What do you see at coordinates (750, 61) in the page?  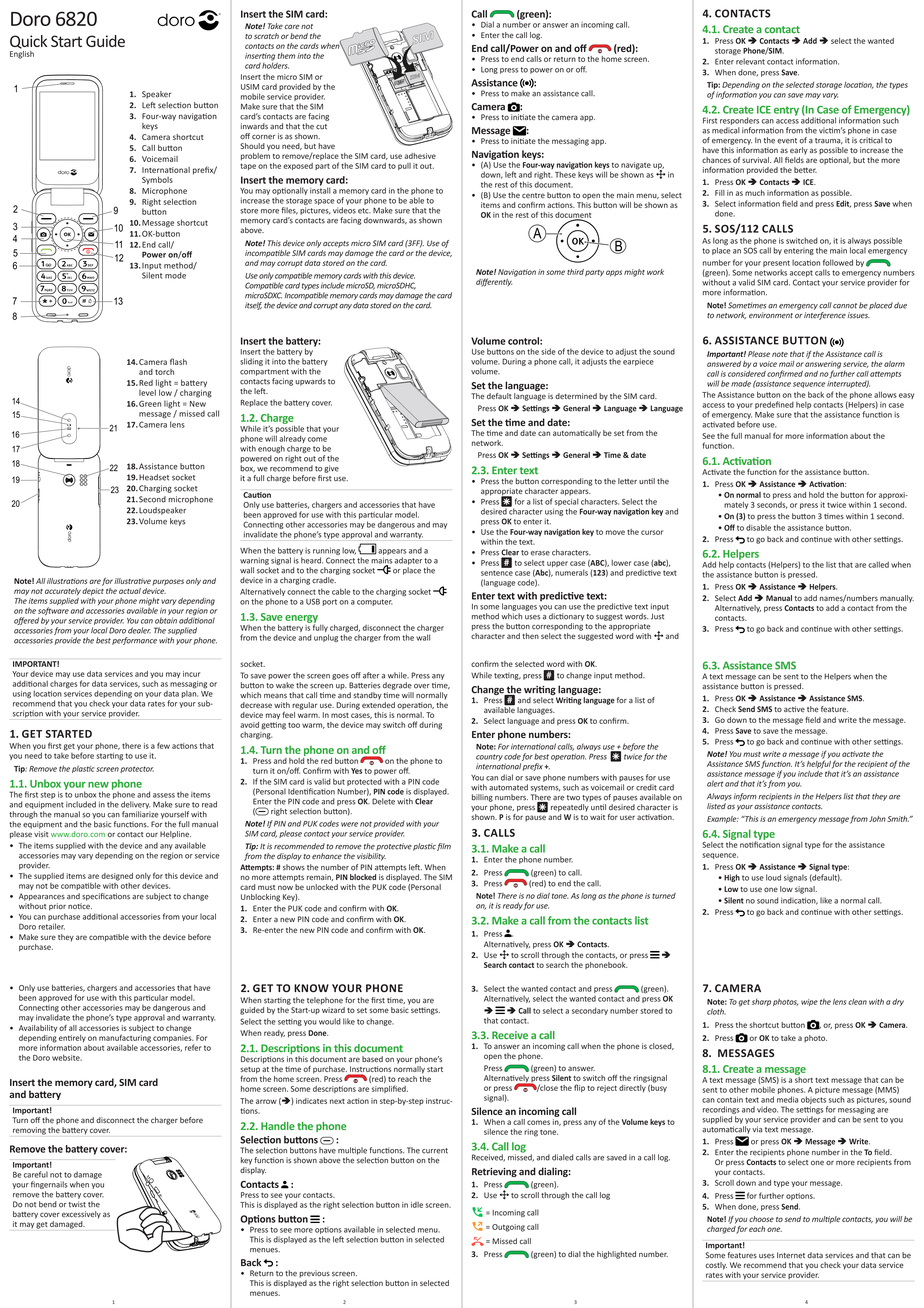 I see `relevant` at bounding box center [750, 61].
